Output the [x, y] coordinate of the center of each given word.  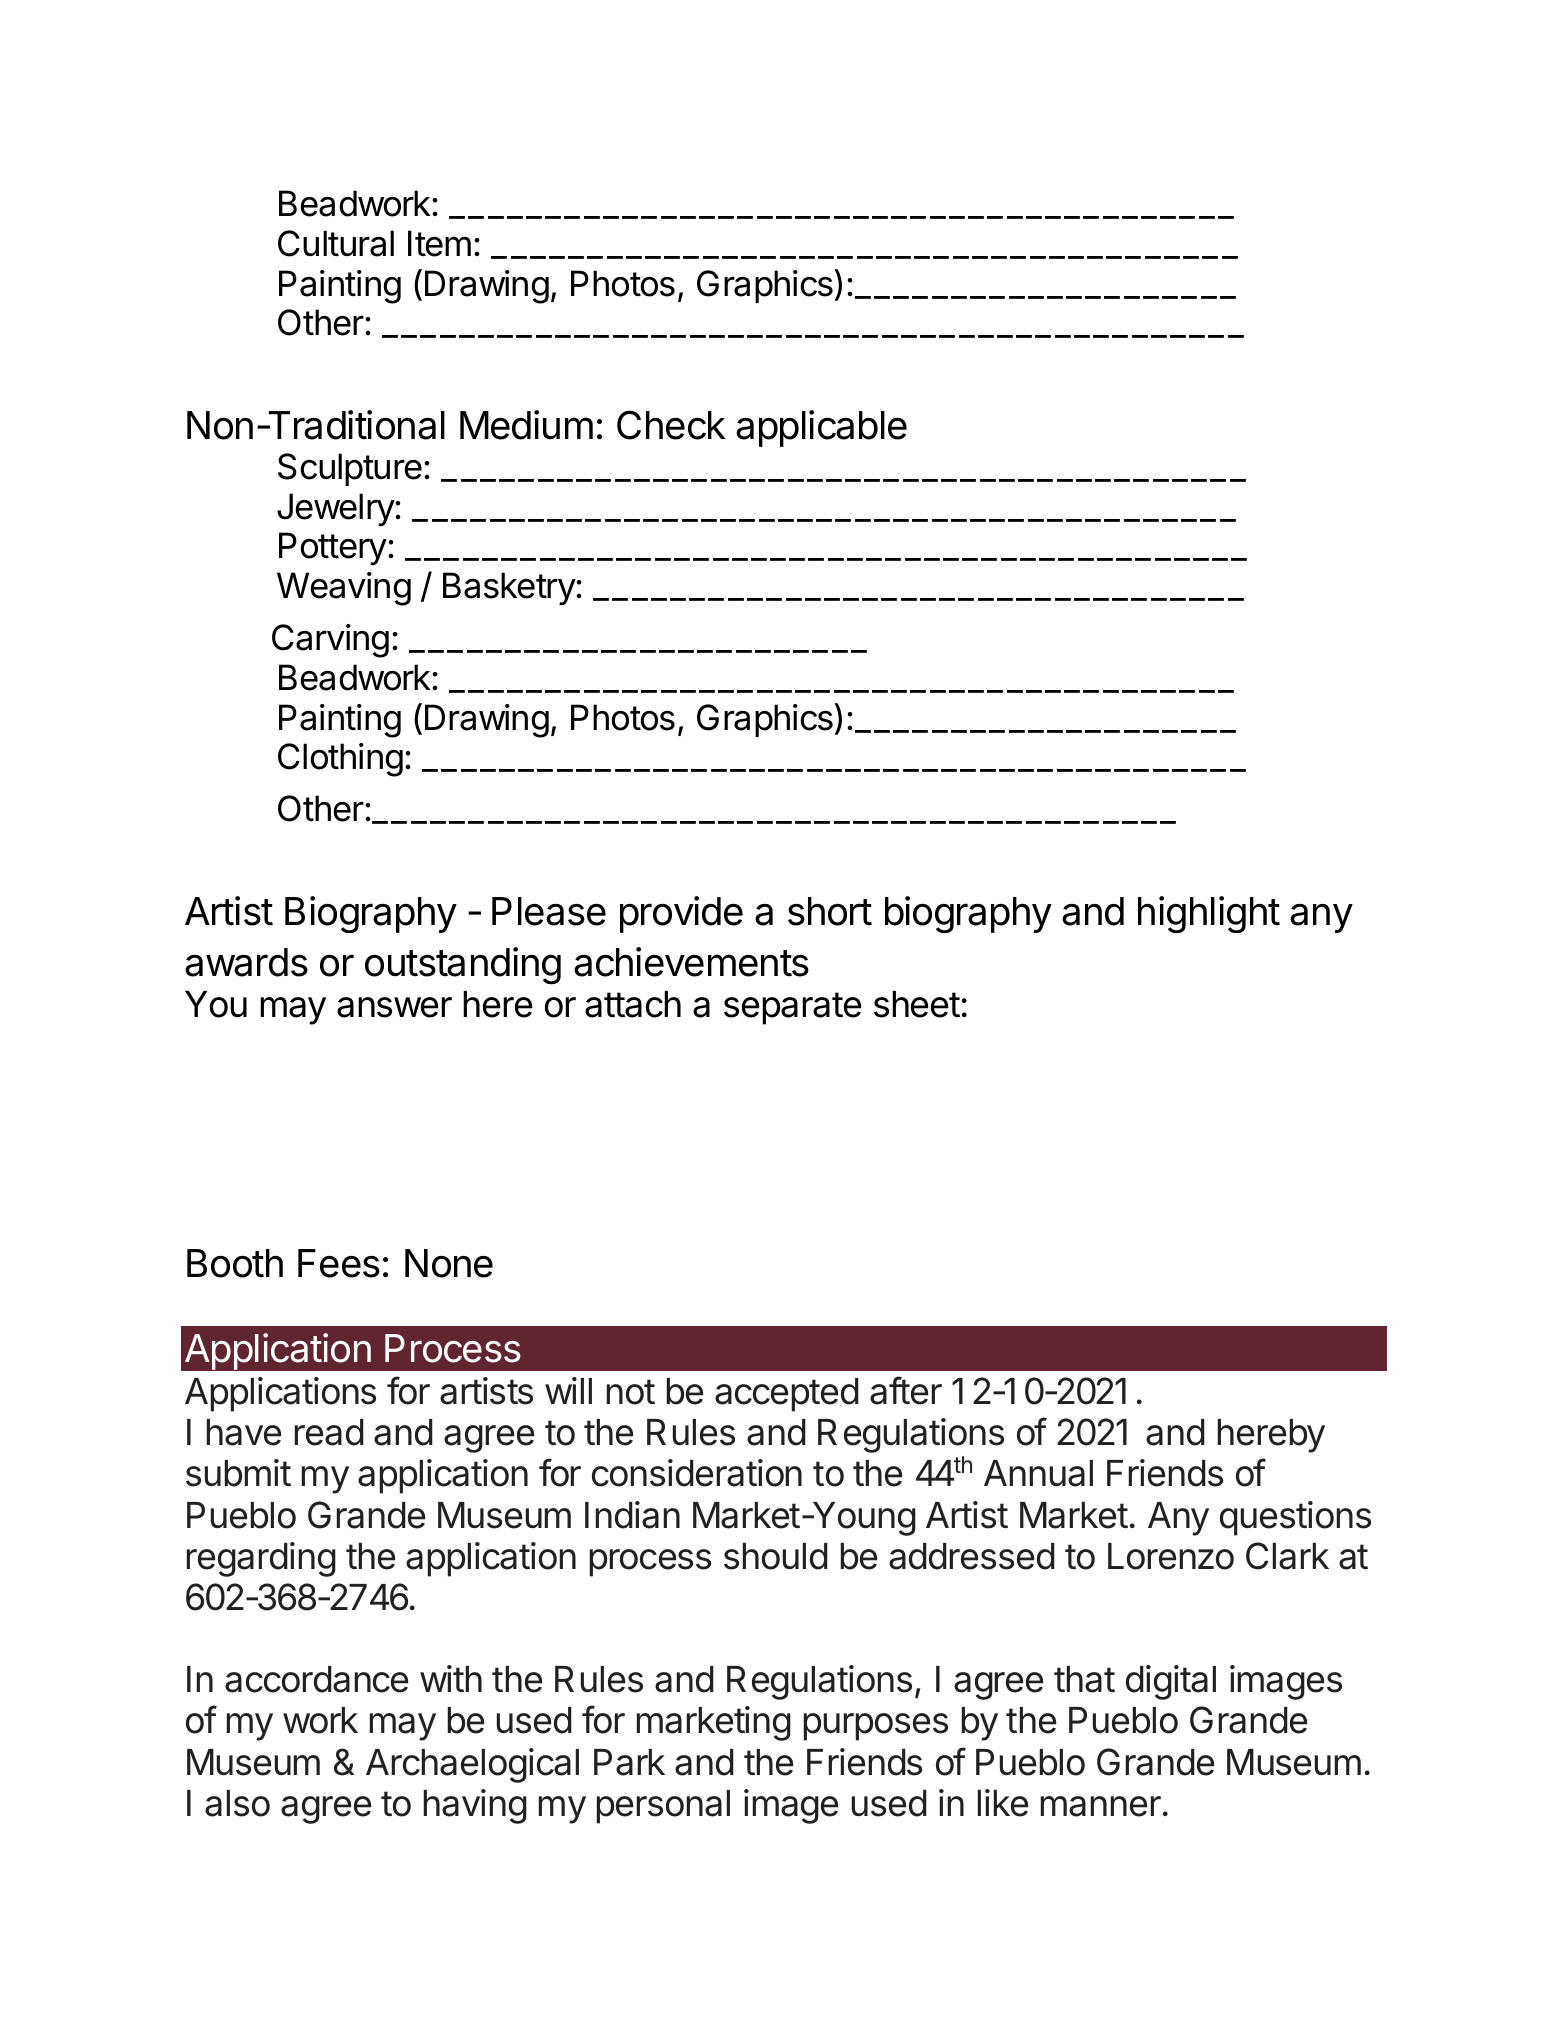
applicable [821, 428]
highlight [1209, 914]
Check [671, 425]
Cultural [336, 243]
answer [394, 1007]
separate [793, 1008]
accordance [316, 1679]
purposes [876, 1727]
